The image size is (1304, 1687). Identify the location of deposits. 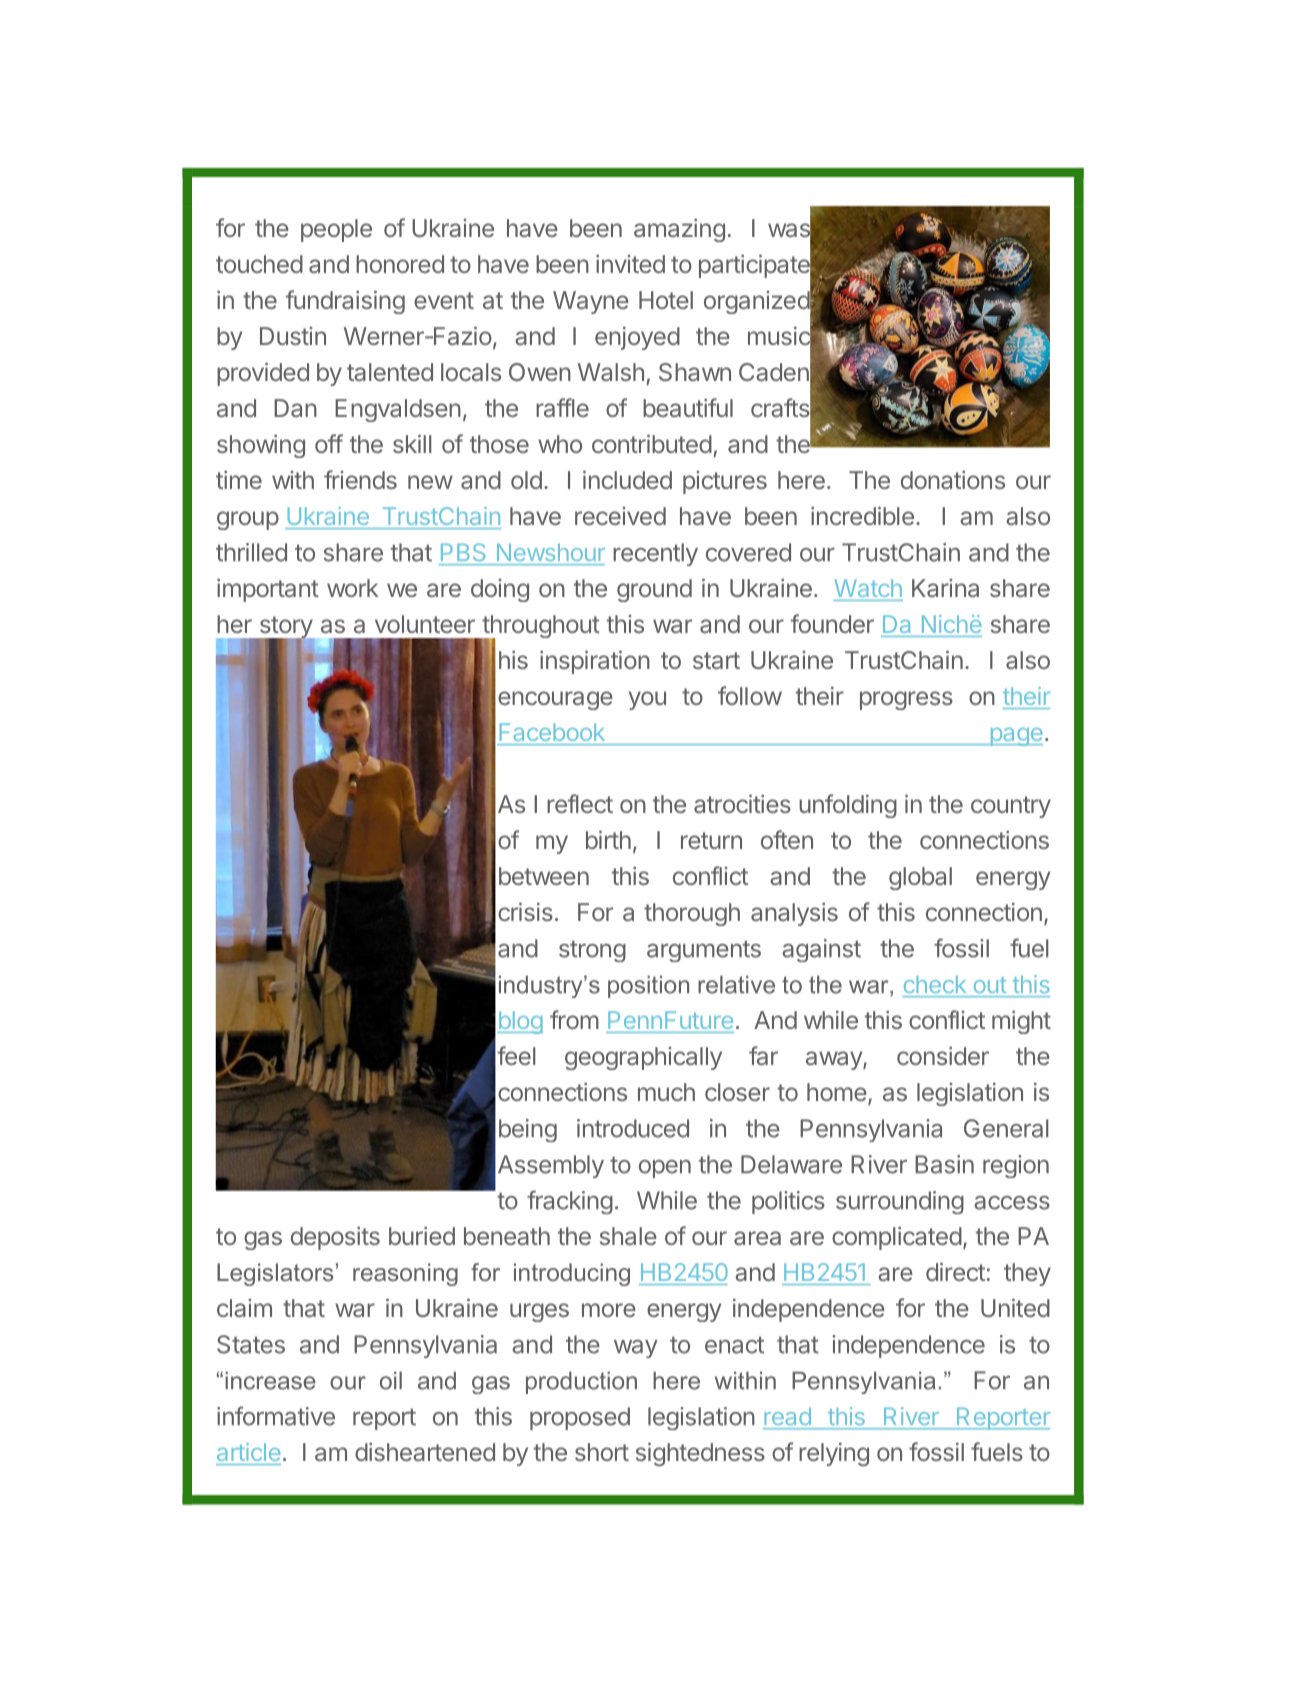
(335, 1238).
